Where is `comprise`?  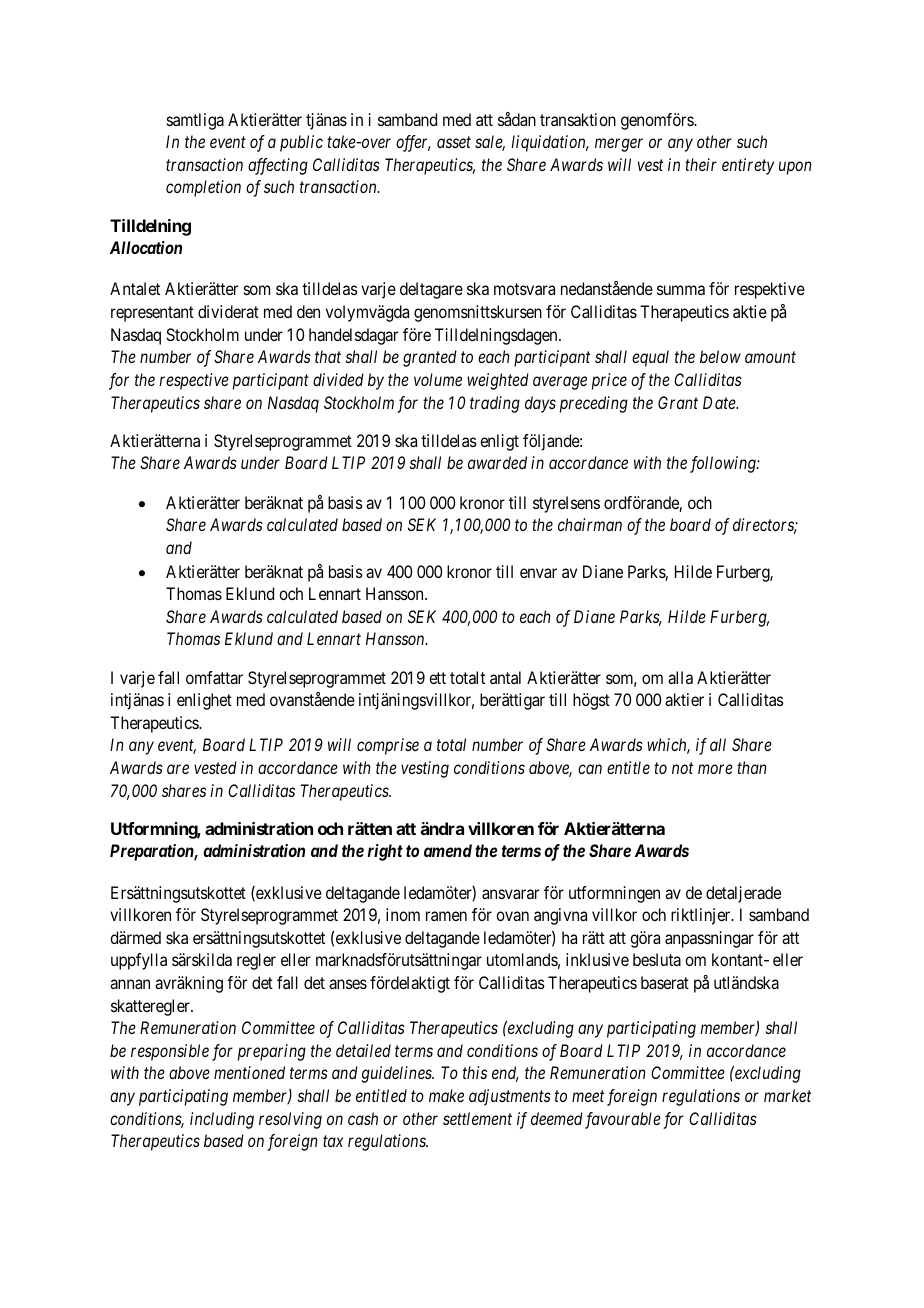 comprise is located at coordinates (388, 746).
